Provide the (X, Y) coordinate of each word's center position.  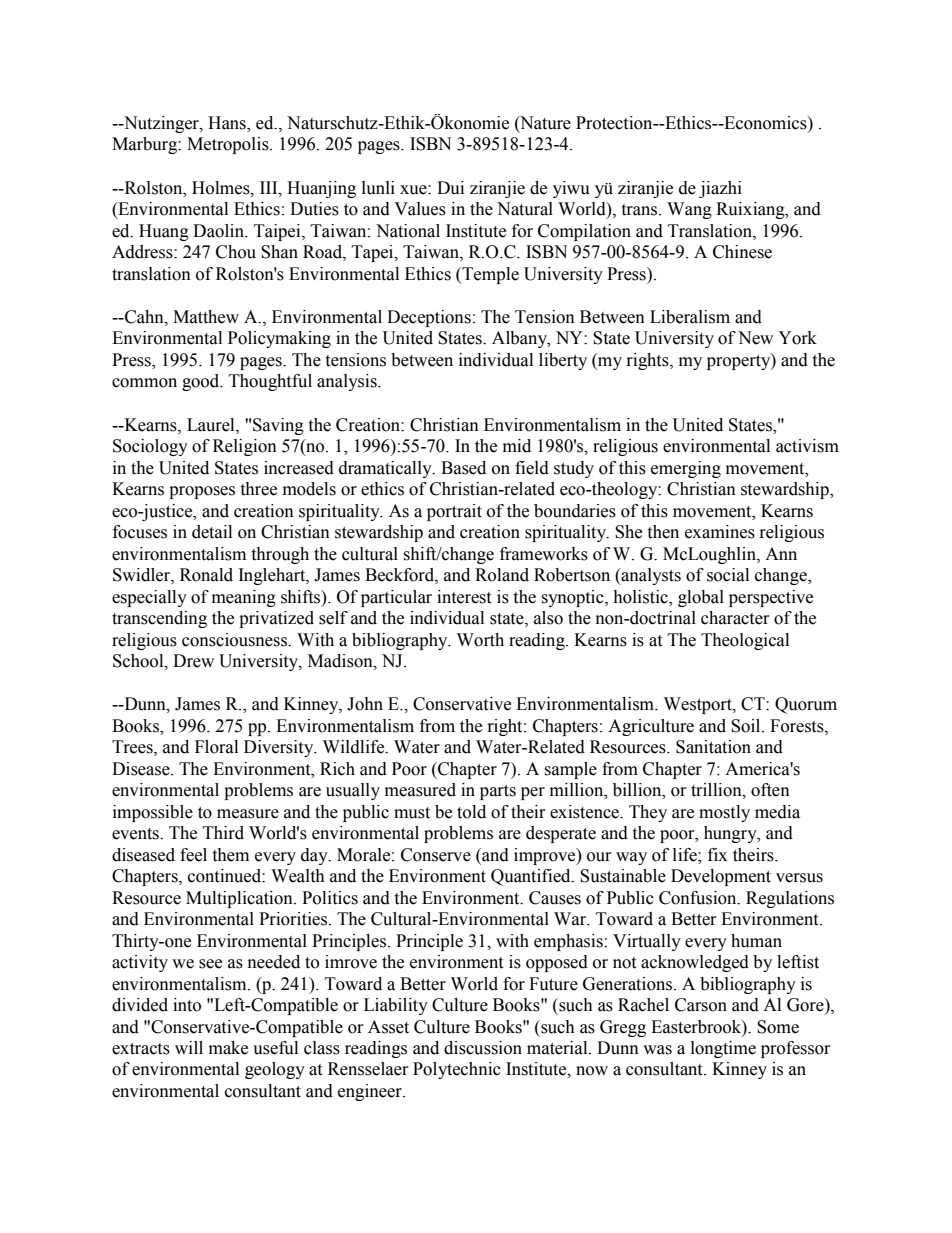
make (228, 1048)
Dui (450, 188)
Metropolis (229, 145)
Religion (245, 447)
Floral (216, 747)
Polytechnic (457, 1070)
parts (498, 792)
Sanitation (713, 747)
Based (463, 468)
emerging (686, 469)
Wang (689, 210)
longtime (723, 1049)
